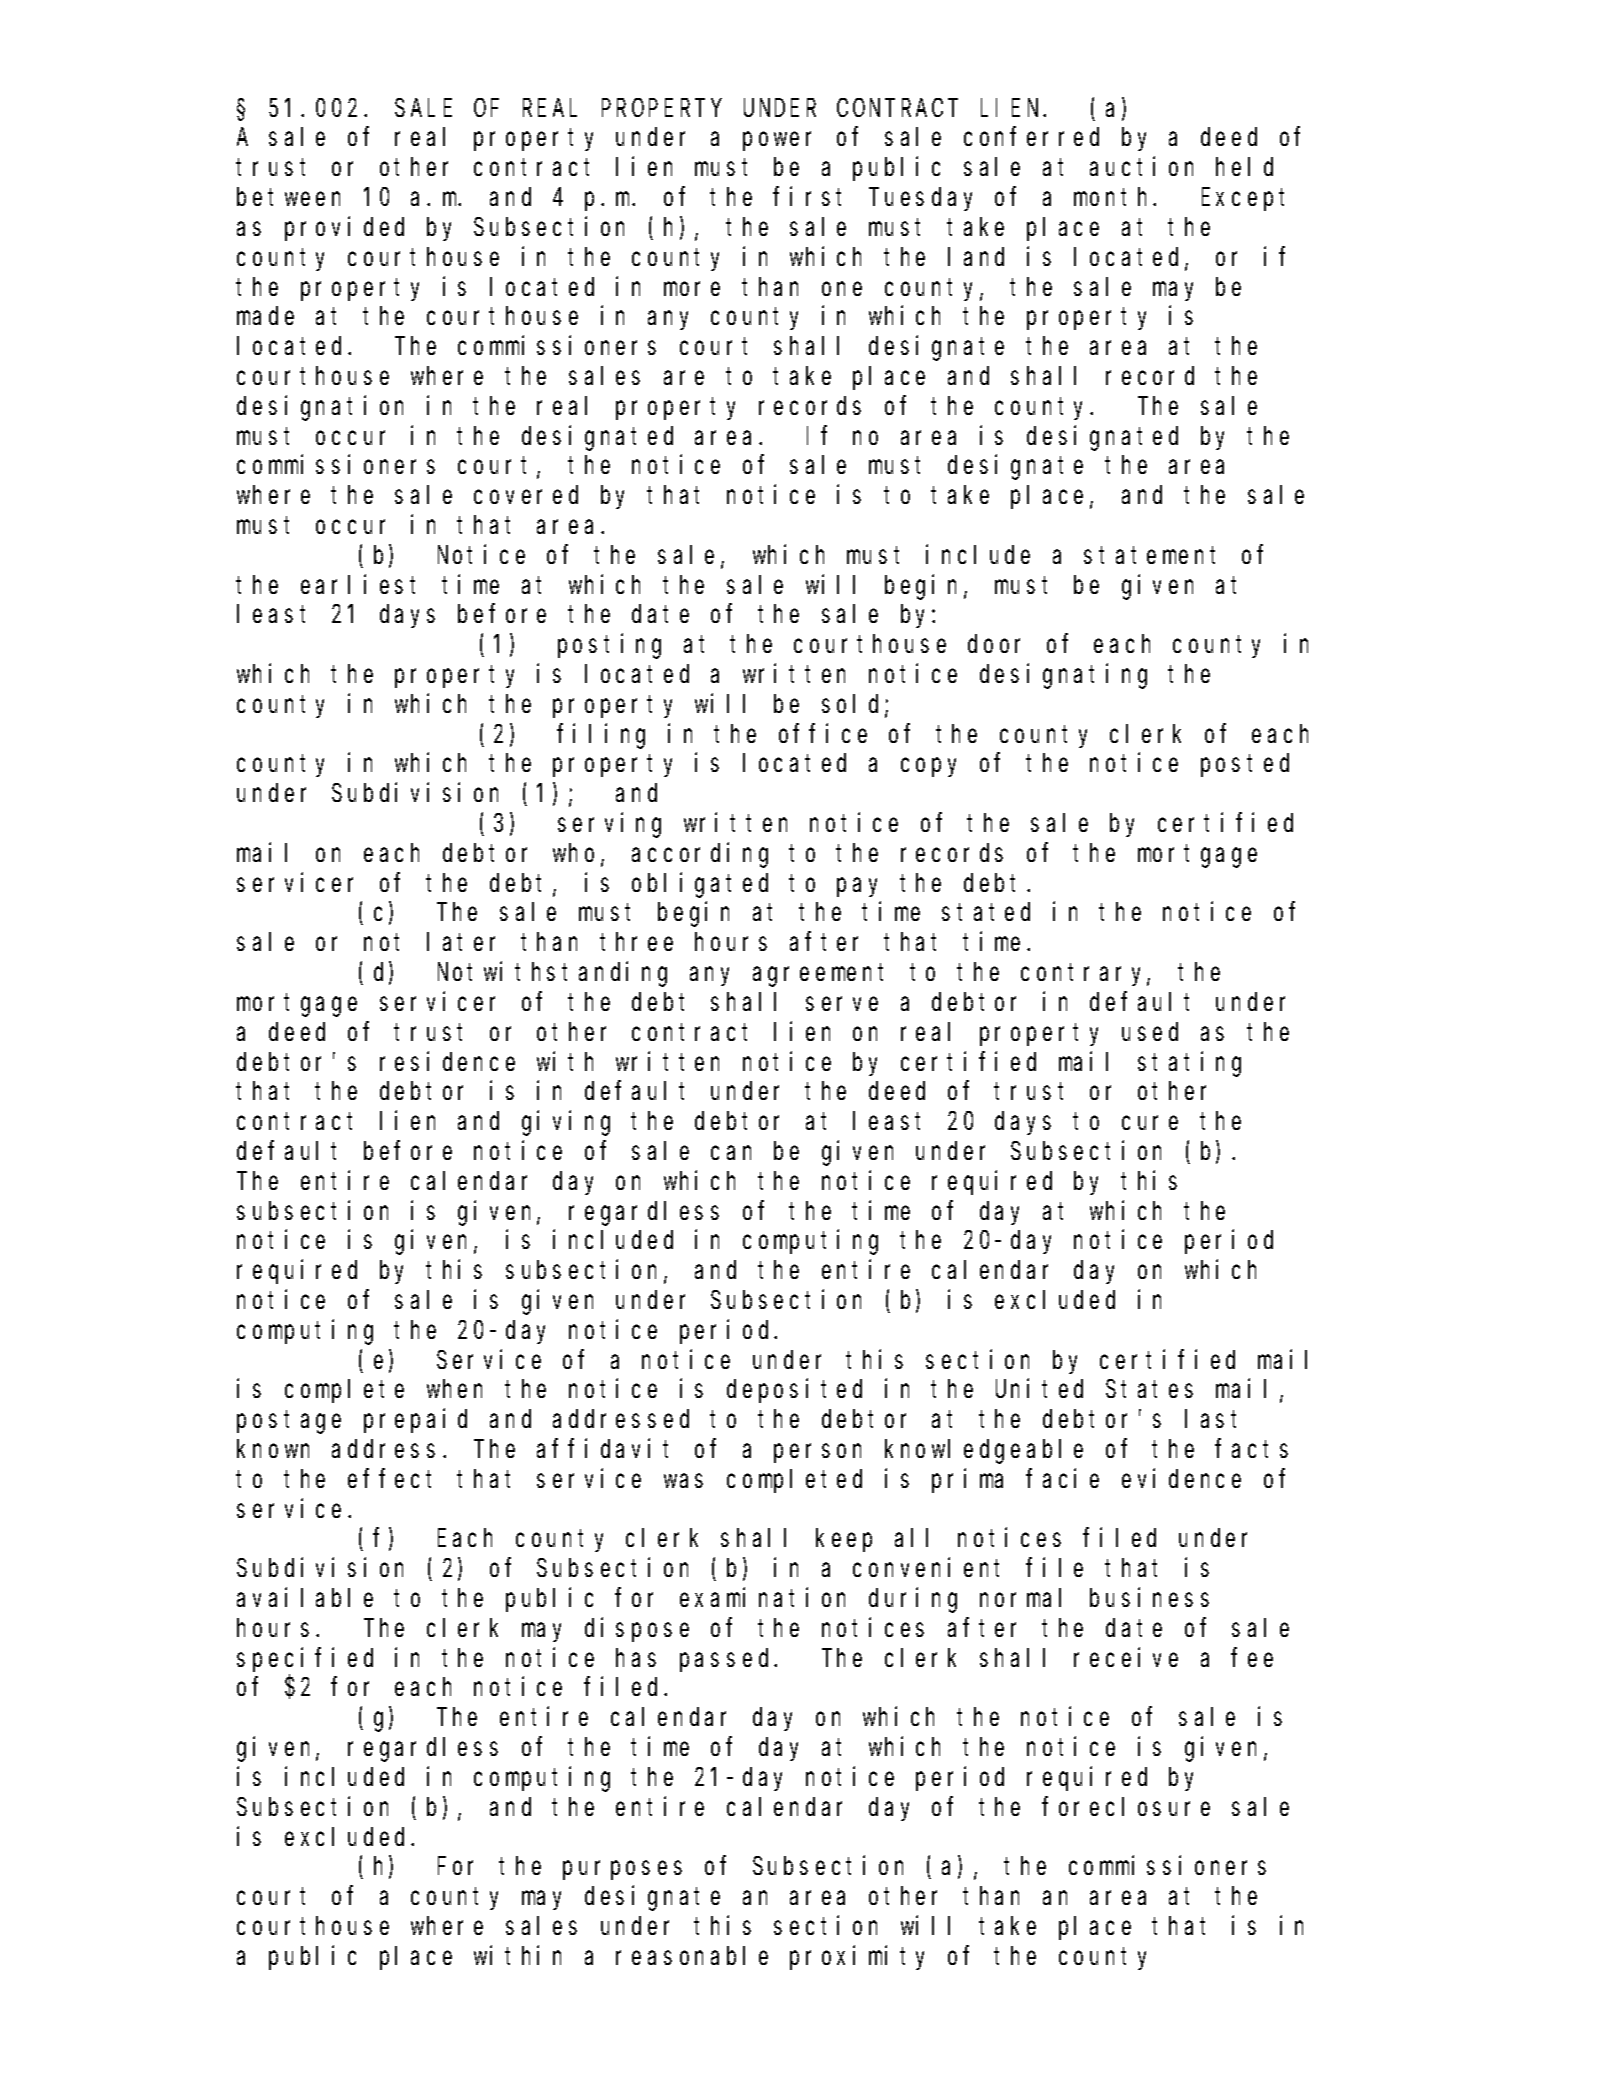  What do you see at coordinates (692, 289) in the document?
I see `more` at bounding box center [692, 289].
